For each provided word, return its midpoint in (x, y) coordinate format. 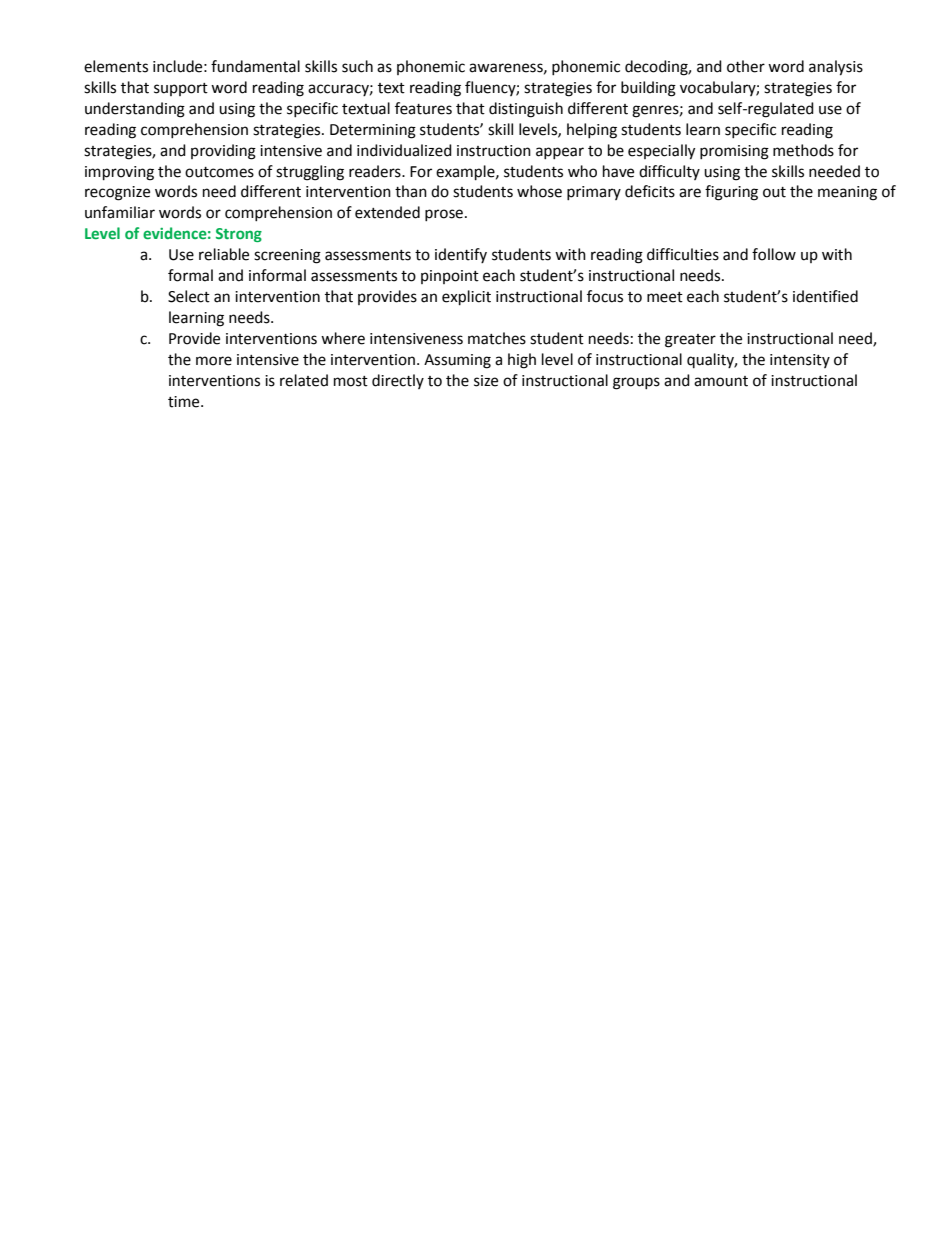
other (746, 66)
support (181, 89)
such (357, 66)
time (185, 402)
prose (444, 215)
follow (774, 254)
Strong (239, 235)
